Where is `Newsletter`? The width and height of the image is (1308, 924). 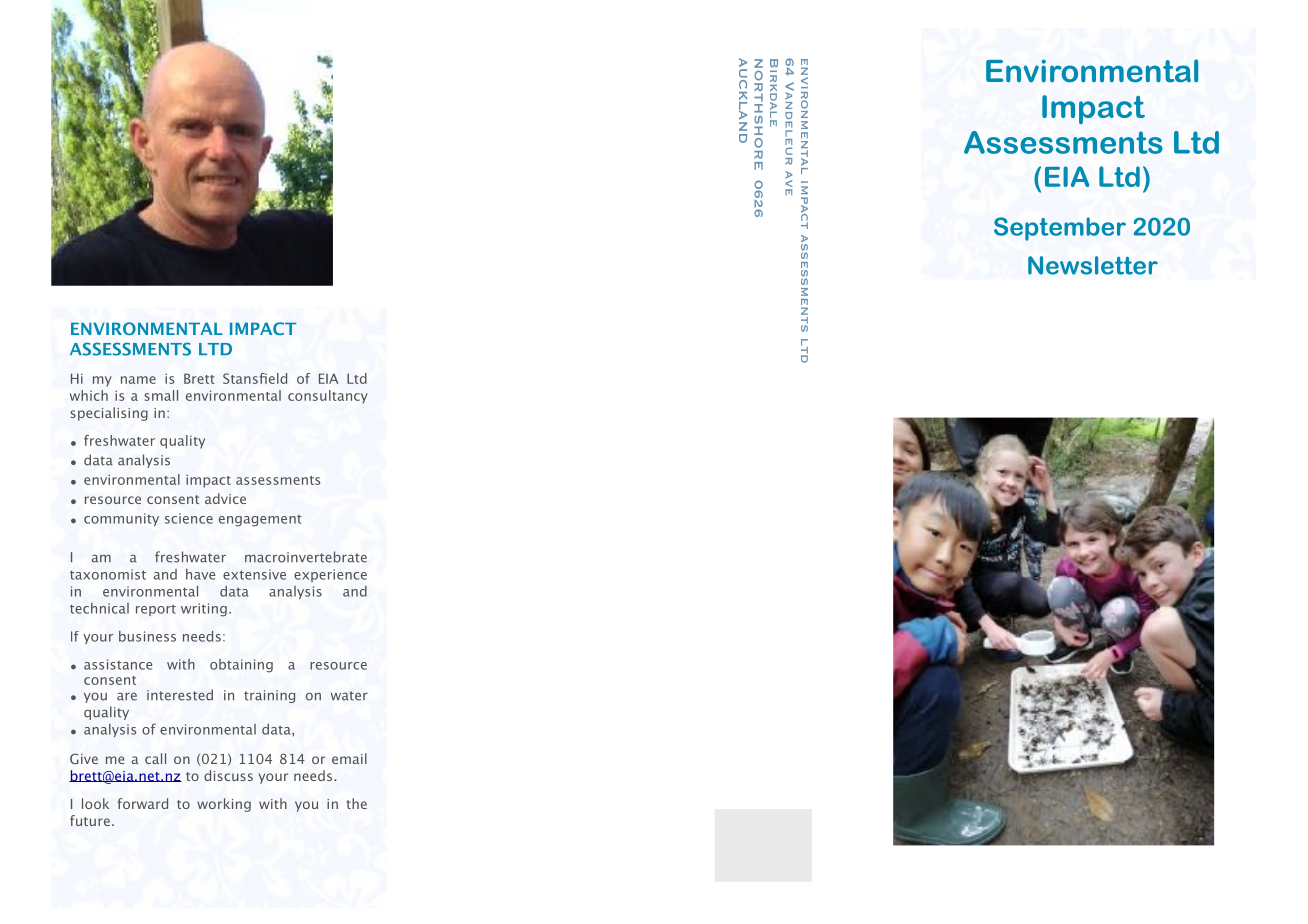
Newsletter is located at coordinates (1093, 265).
